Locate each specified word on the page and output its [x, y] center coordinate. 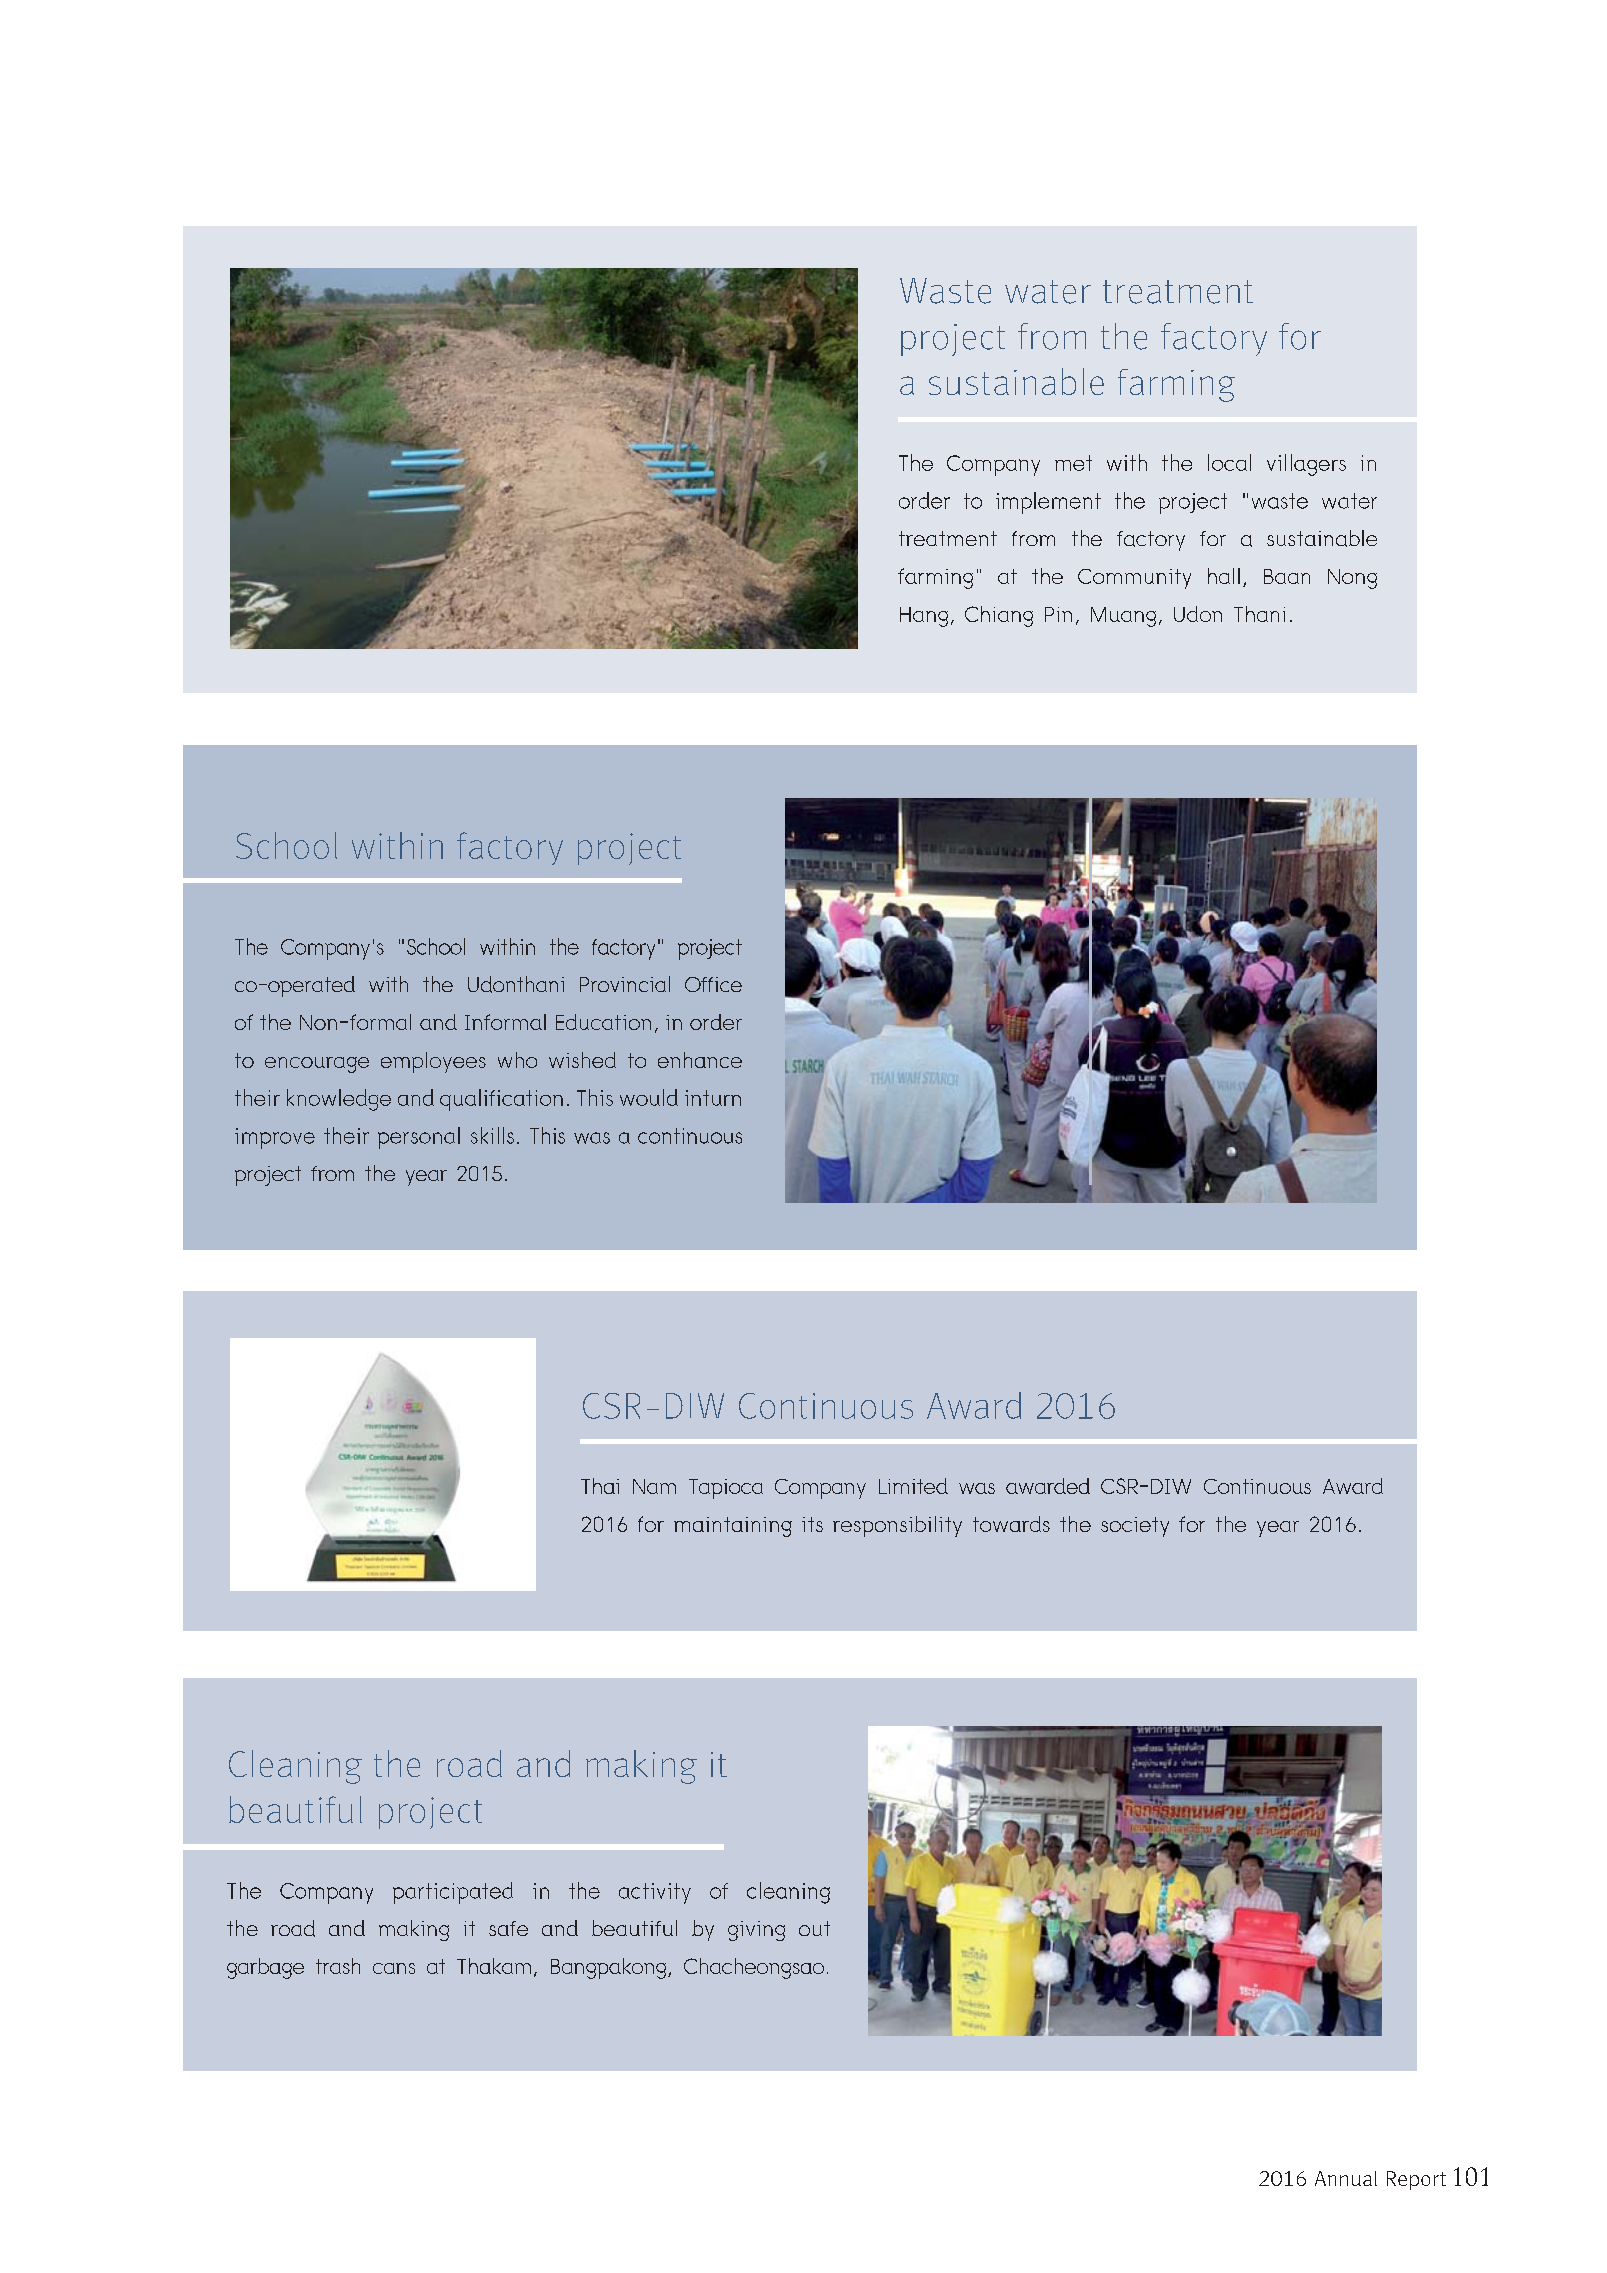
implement [1048, 503]
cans [394, 1968]
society [1135, 1527]
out [814, 1928]
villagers [1306, 465]
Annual [1346, 2178]
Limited [913, 1486]
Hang [924, 617]
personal [419, 1138]
